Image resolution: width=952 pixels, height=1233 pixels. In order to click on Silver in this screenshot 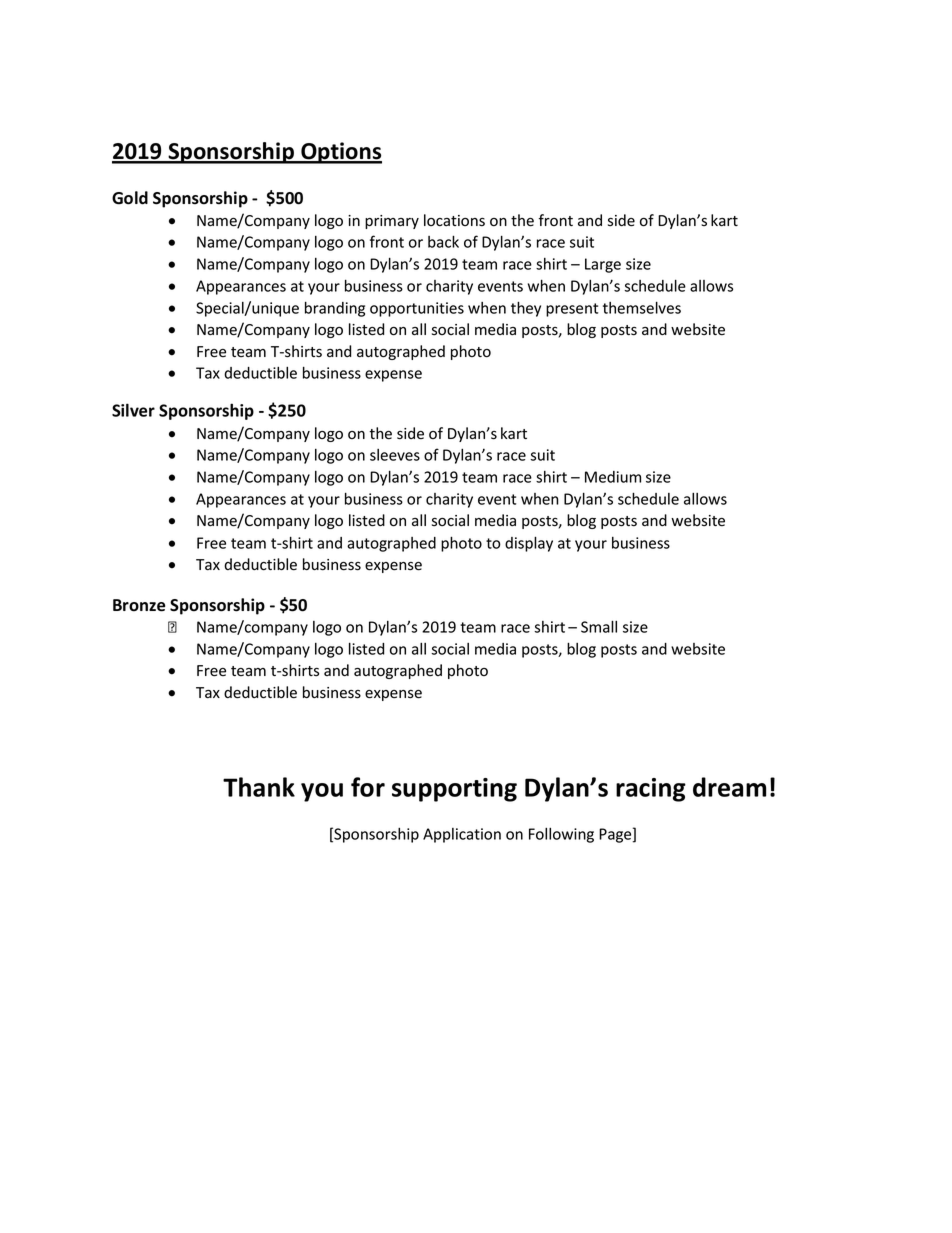, I will do `click(133, 410)`.
